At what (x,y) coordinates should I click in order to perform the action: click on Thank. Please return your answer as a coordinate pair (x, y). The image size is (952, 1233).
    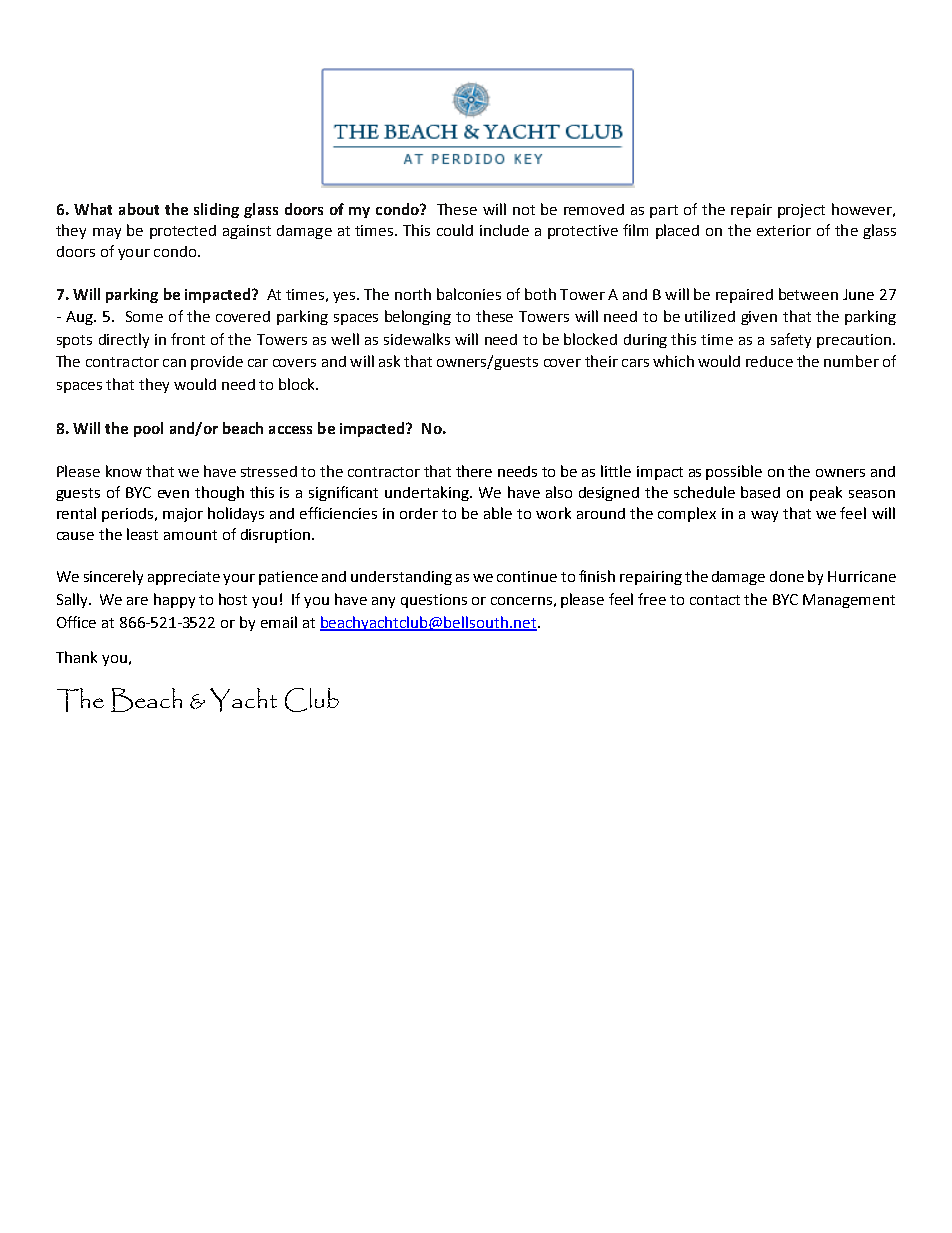
    Looking at the image, I should click on (76, 657).
